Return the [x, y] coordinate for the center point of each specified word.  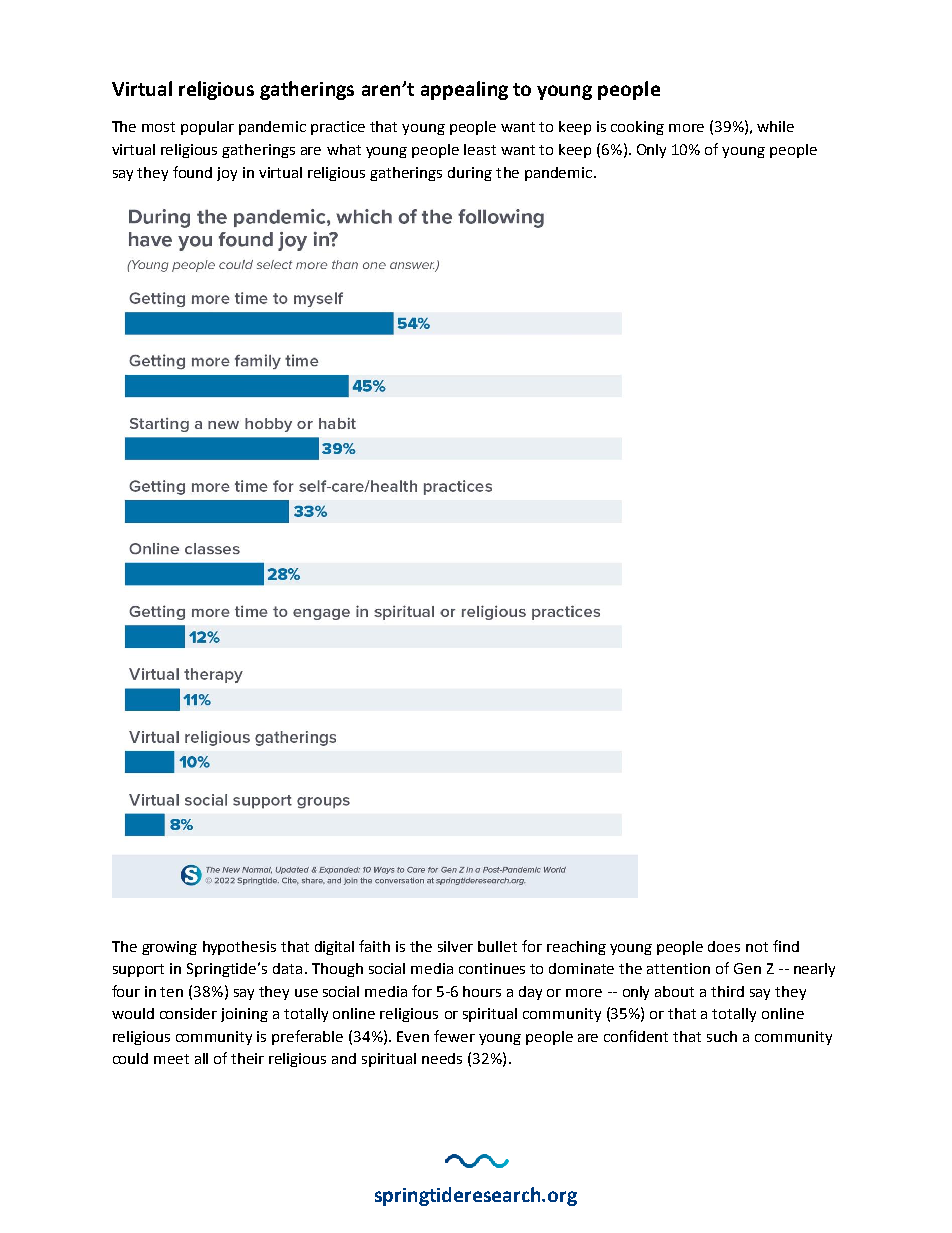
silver [455, 946]
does [724, 946]
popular [207, 128]
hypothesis [239, 948]
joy [227, 174]
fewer [454, 1036]
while [775, 126]
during [470, 174]
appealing [464, 90]
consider [188, 1013]
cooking [637, 128]
